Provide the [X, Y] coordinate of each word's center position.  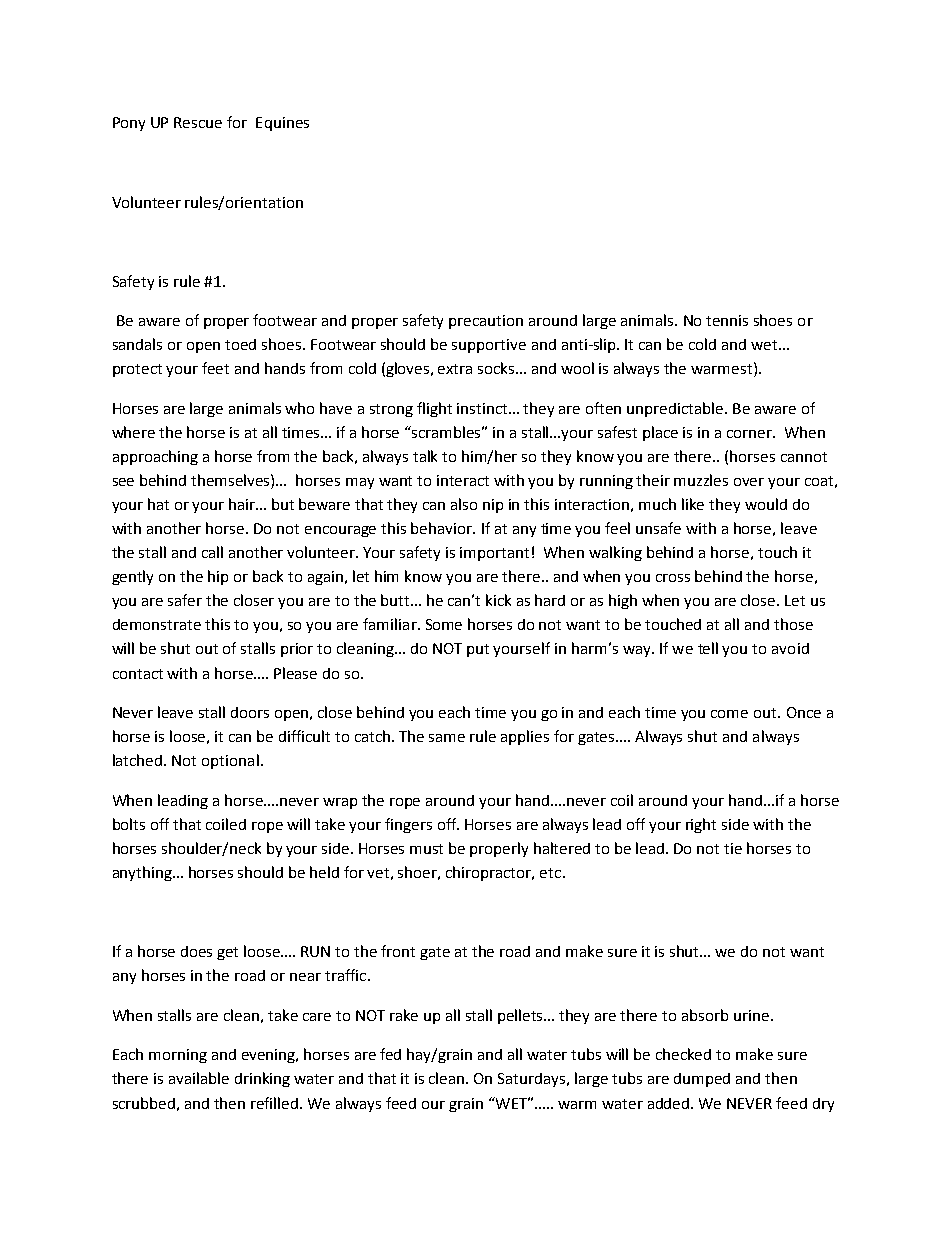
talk [425, 456]
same [447, 738]
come [729, 714]
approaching [155, 457]
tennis [727, 320]
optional [230, 761]
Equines [282, 124]
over [749, 482]
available [199, 1078]
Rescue [198, 122]
